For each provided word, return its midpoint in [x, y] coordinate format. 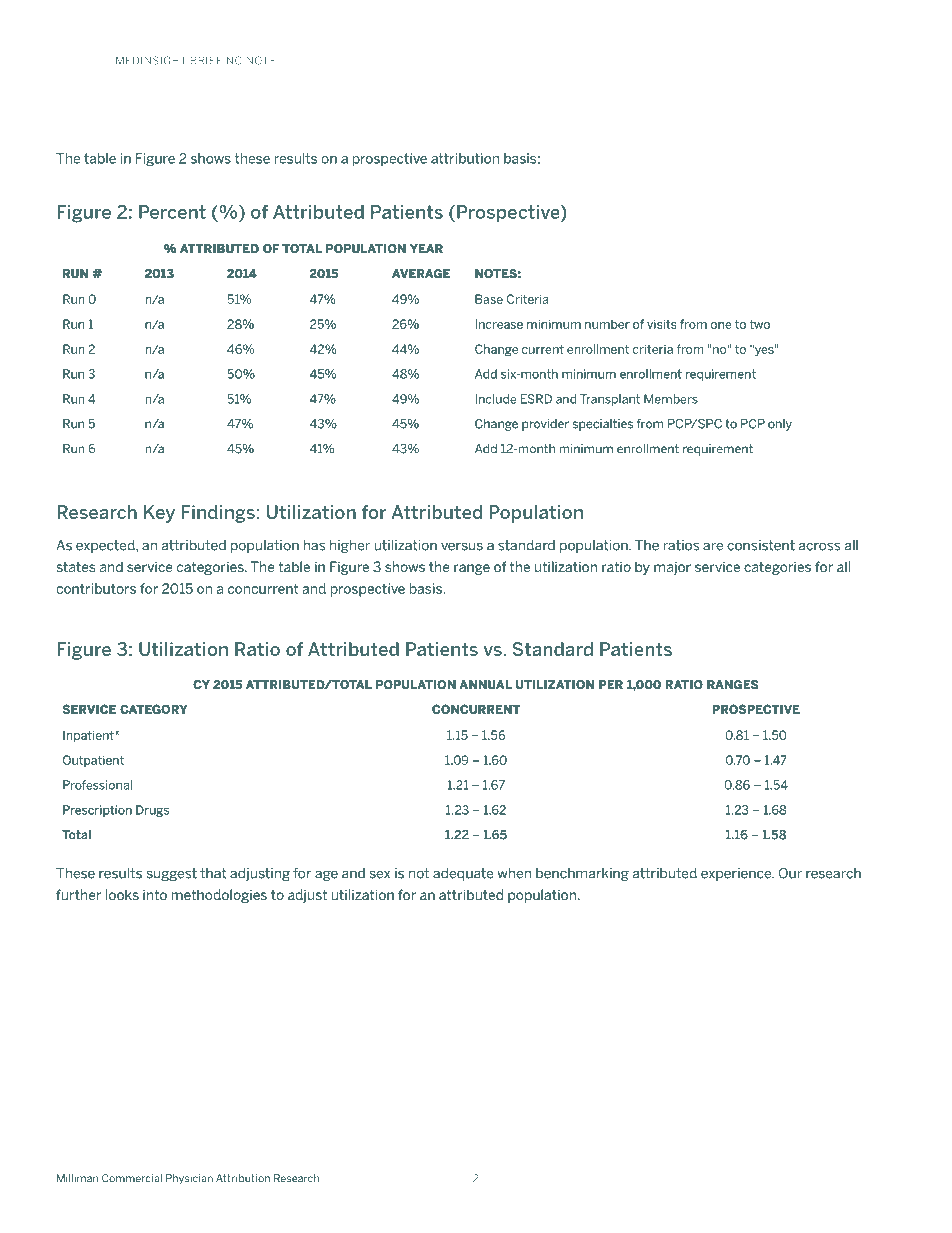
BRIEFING [216, 60]
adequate [463, 874]
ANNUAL [486, 684]
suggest [172, 874]
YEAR [426, 248]
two [760, 324]
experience [737, 874]
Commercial [132, 1178]
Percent [172, 212]
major [672, 568]
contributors [96, 588]
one [721, 325]
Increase [499, 324]
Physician [189, 1179]
